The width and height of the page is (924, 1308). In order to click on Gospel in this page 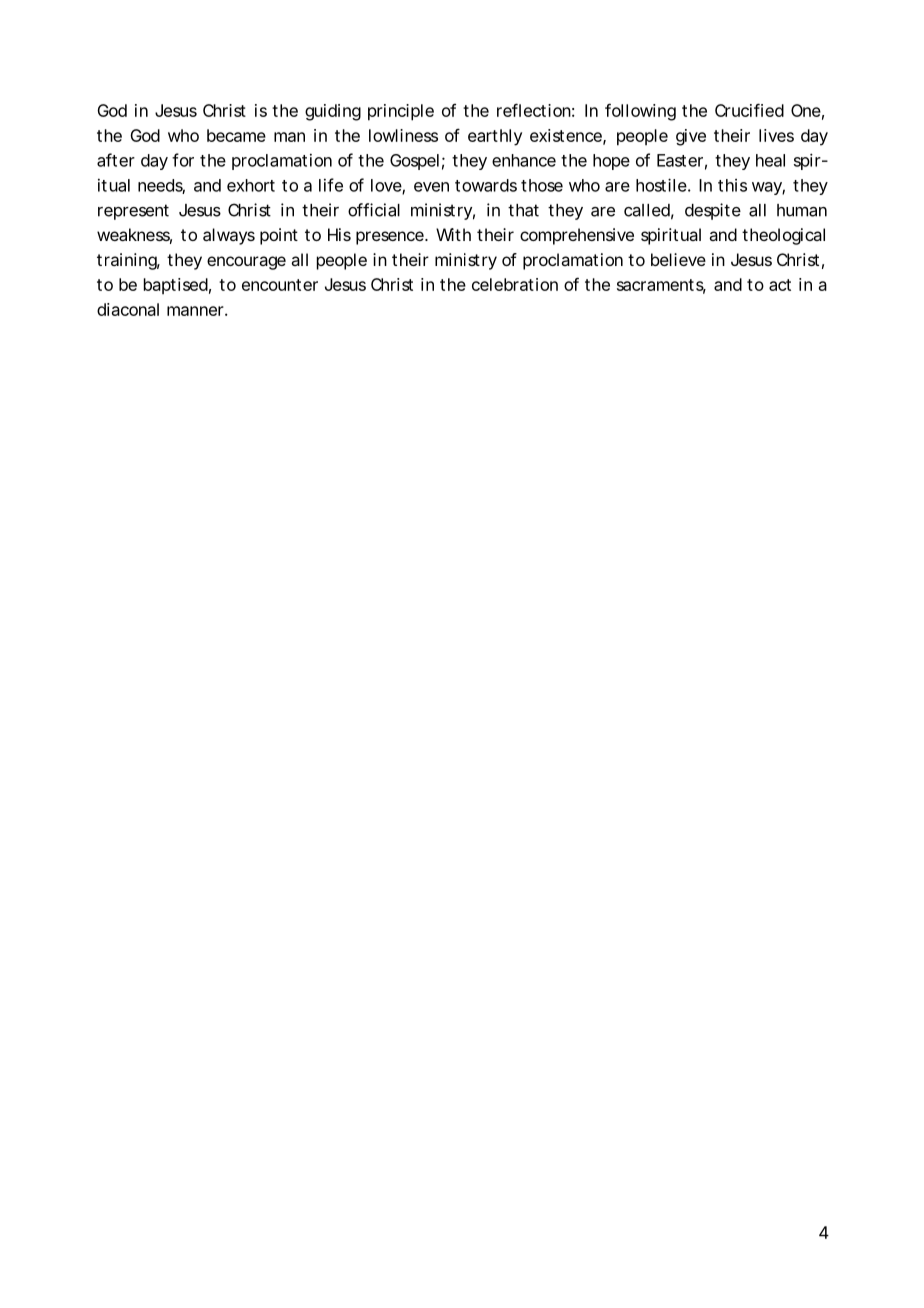, I will do `click(414, 162)`.
